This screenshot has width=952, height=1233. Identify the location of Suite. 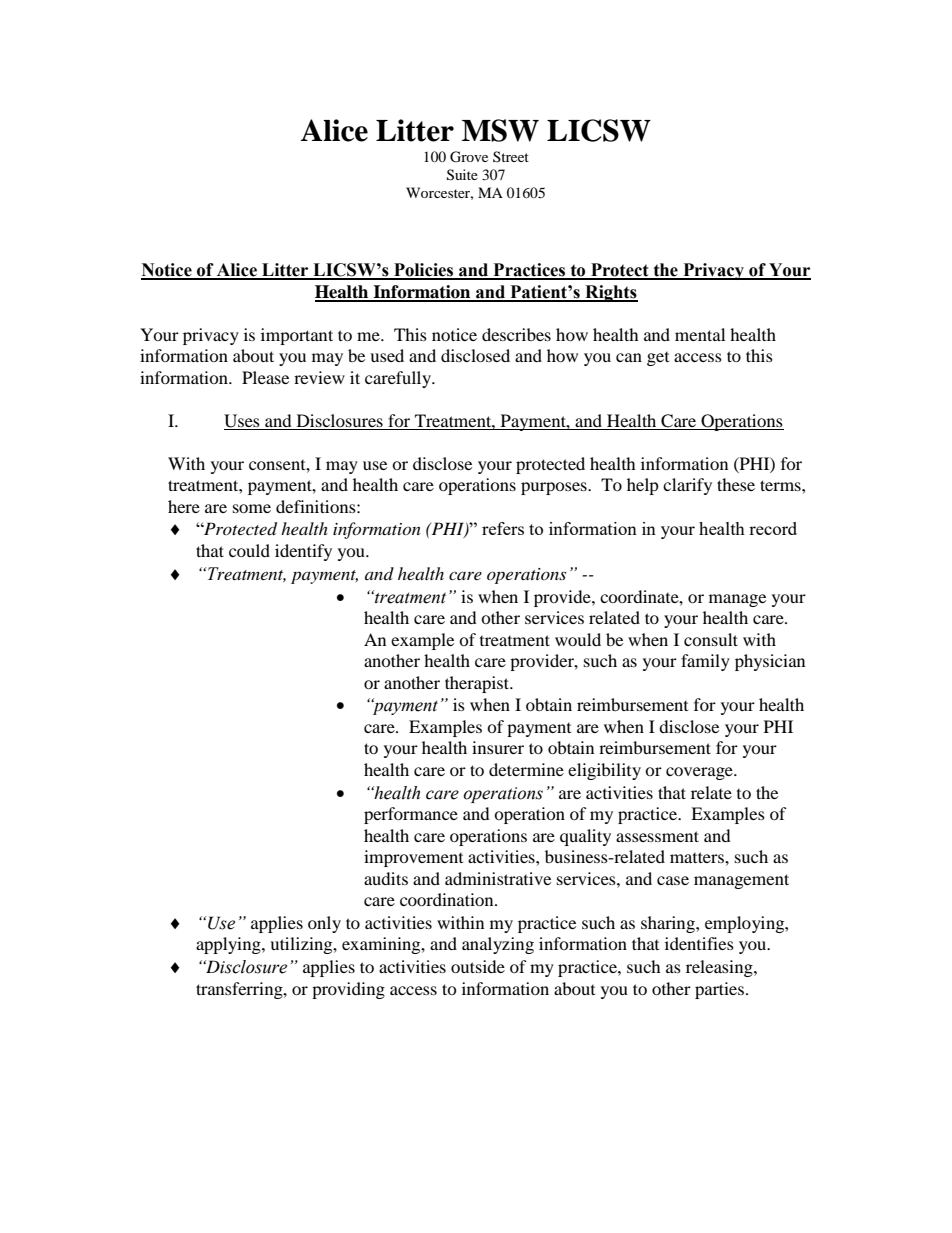
(462, 175).
